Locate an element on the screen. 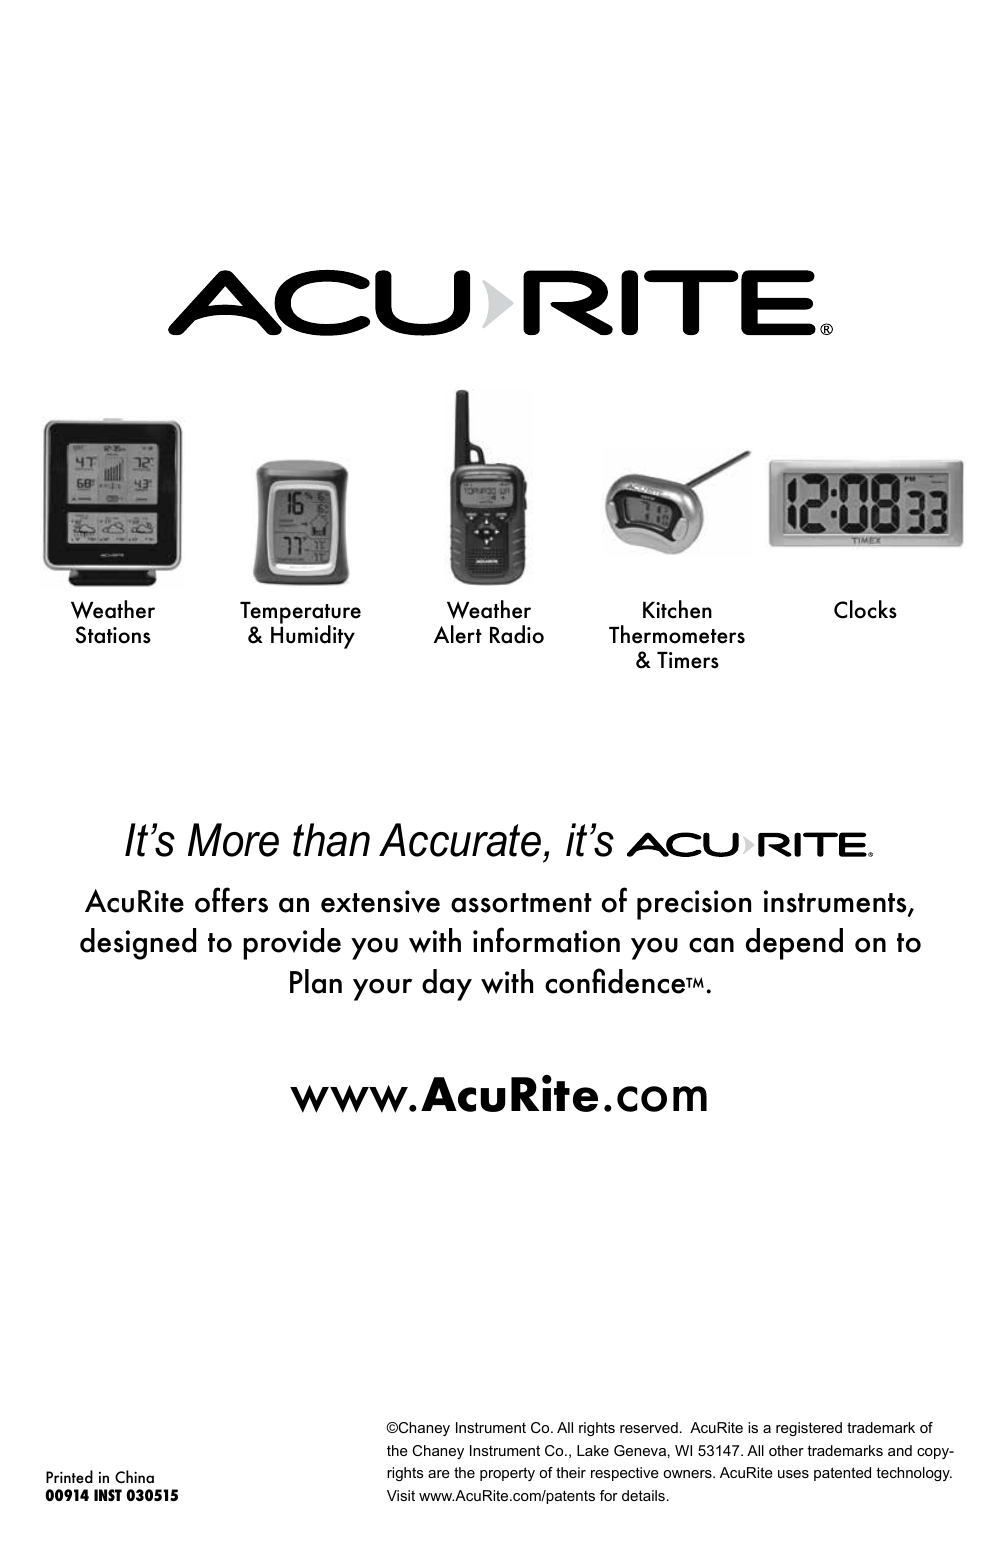 The width and height of the screenshot is (1001, 1547). assortment is located at coordinates (521, 903).
